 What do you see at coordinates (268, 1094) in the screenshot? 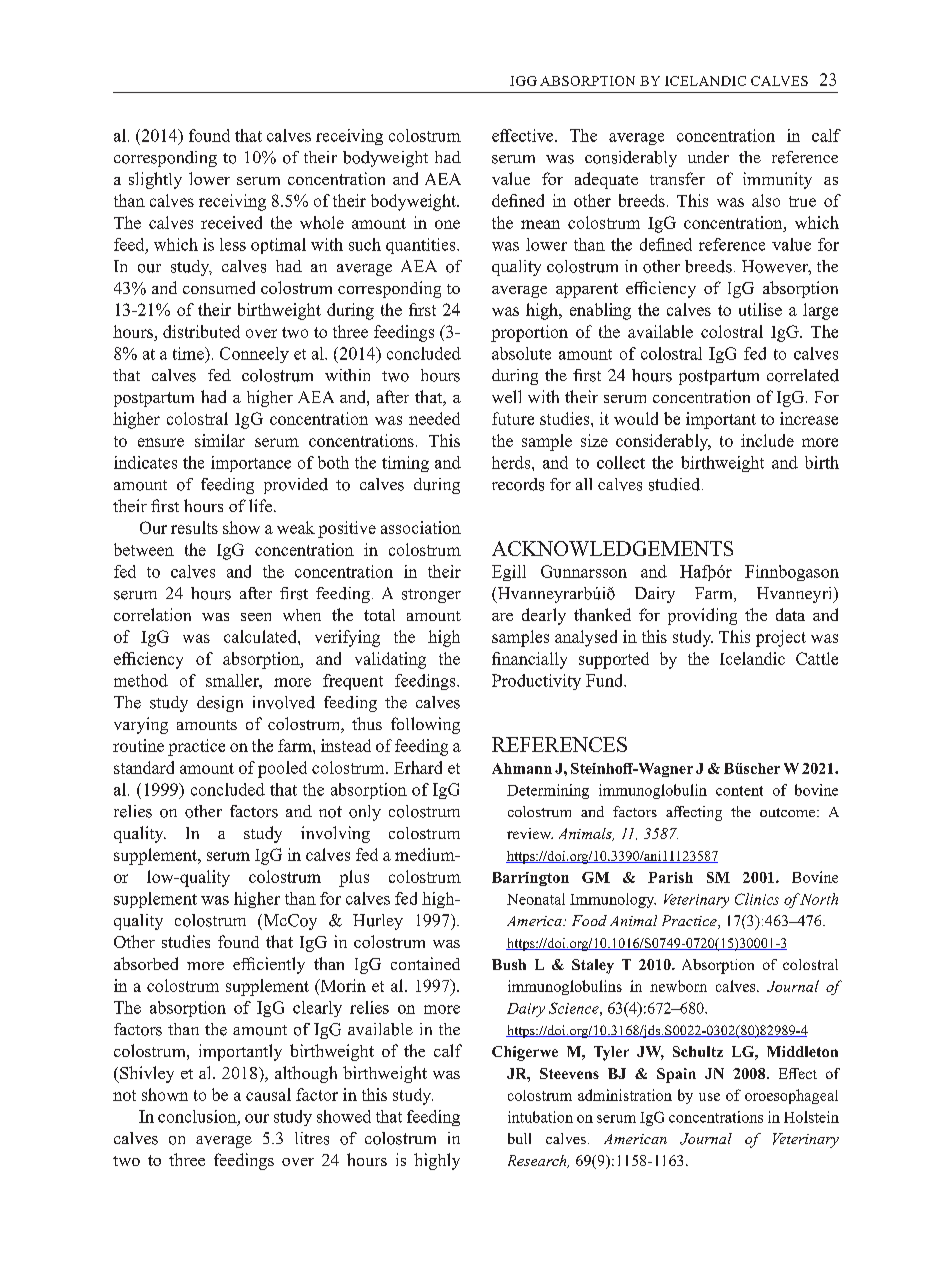
I see `causal` at bounding box center [268, 1094].
